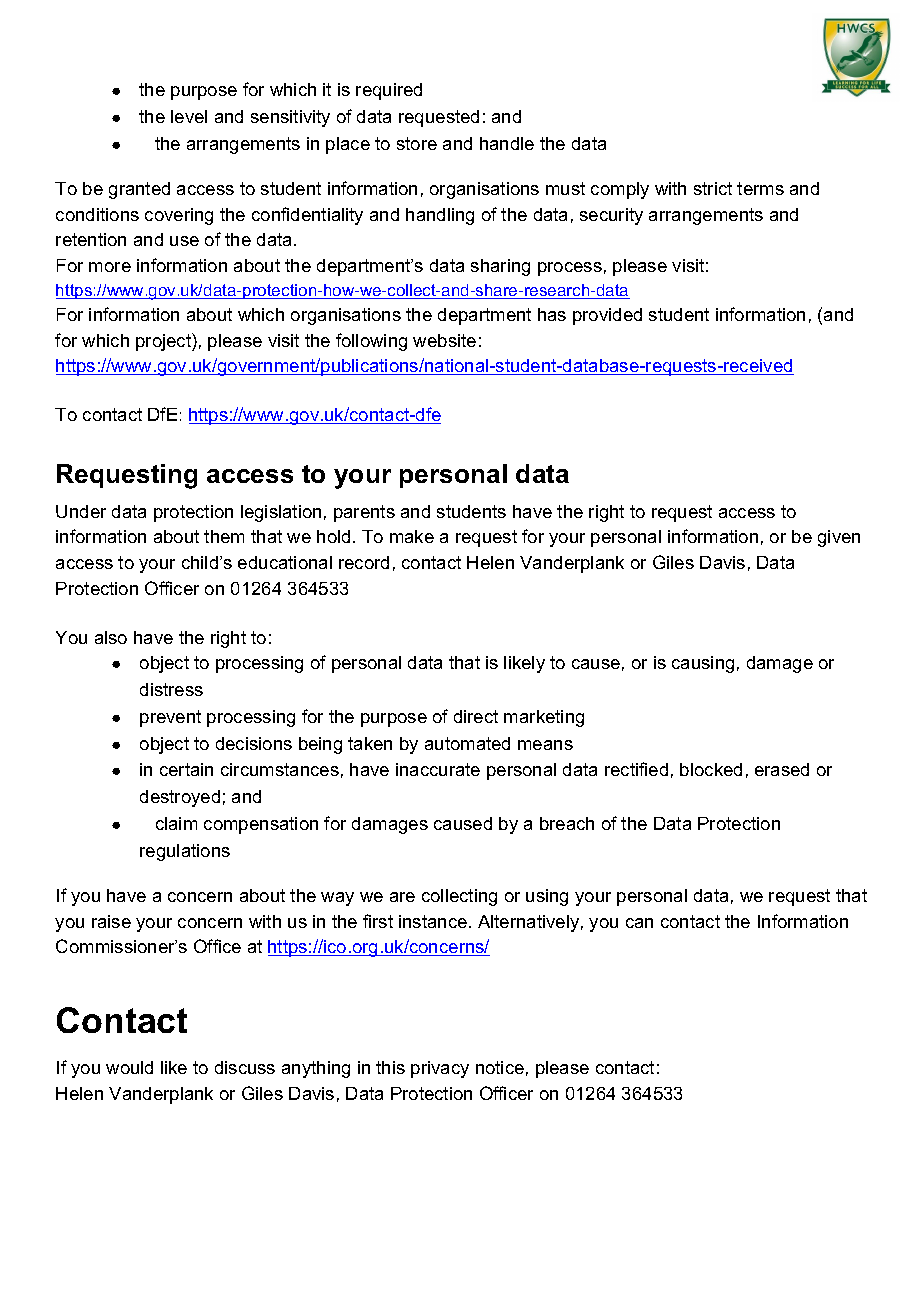 The height and width of the image is (1308, 924). I want to click on make, so click(412, 536).
